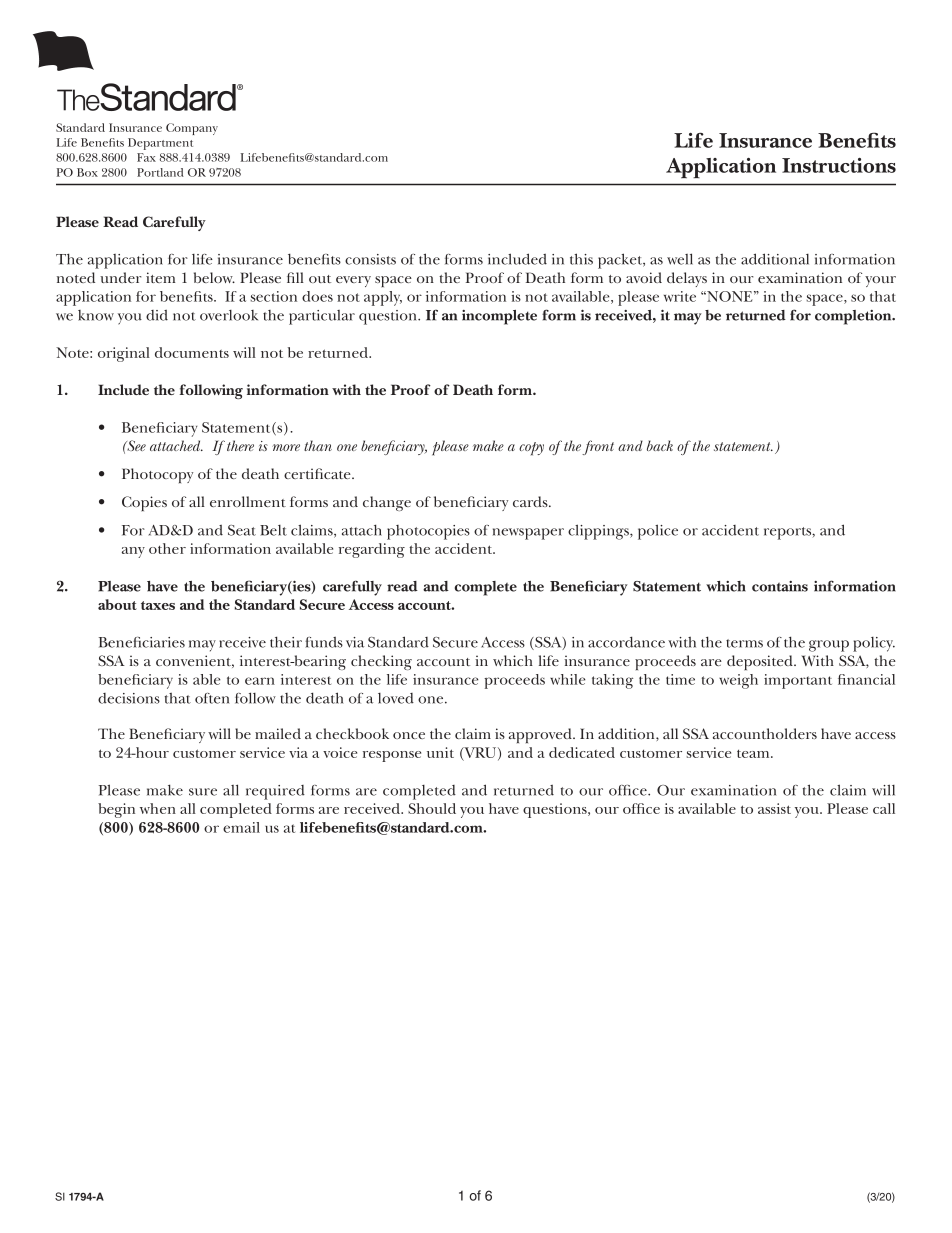  What do you see at coordinates (660, 445) in the screenshot?
I see `back` at bounding box center [660, 445].
